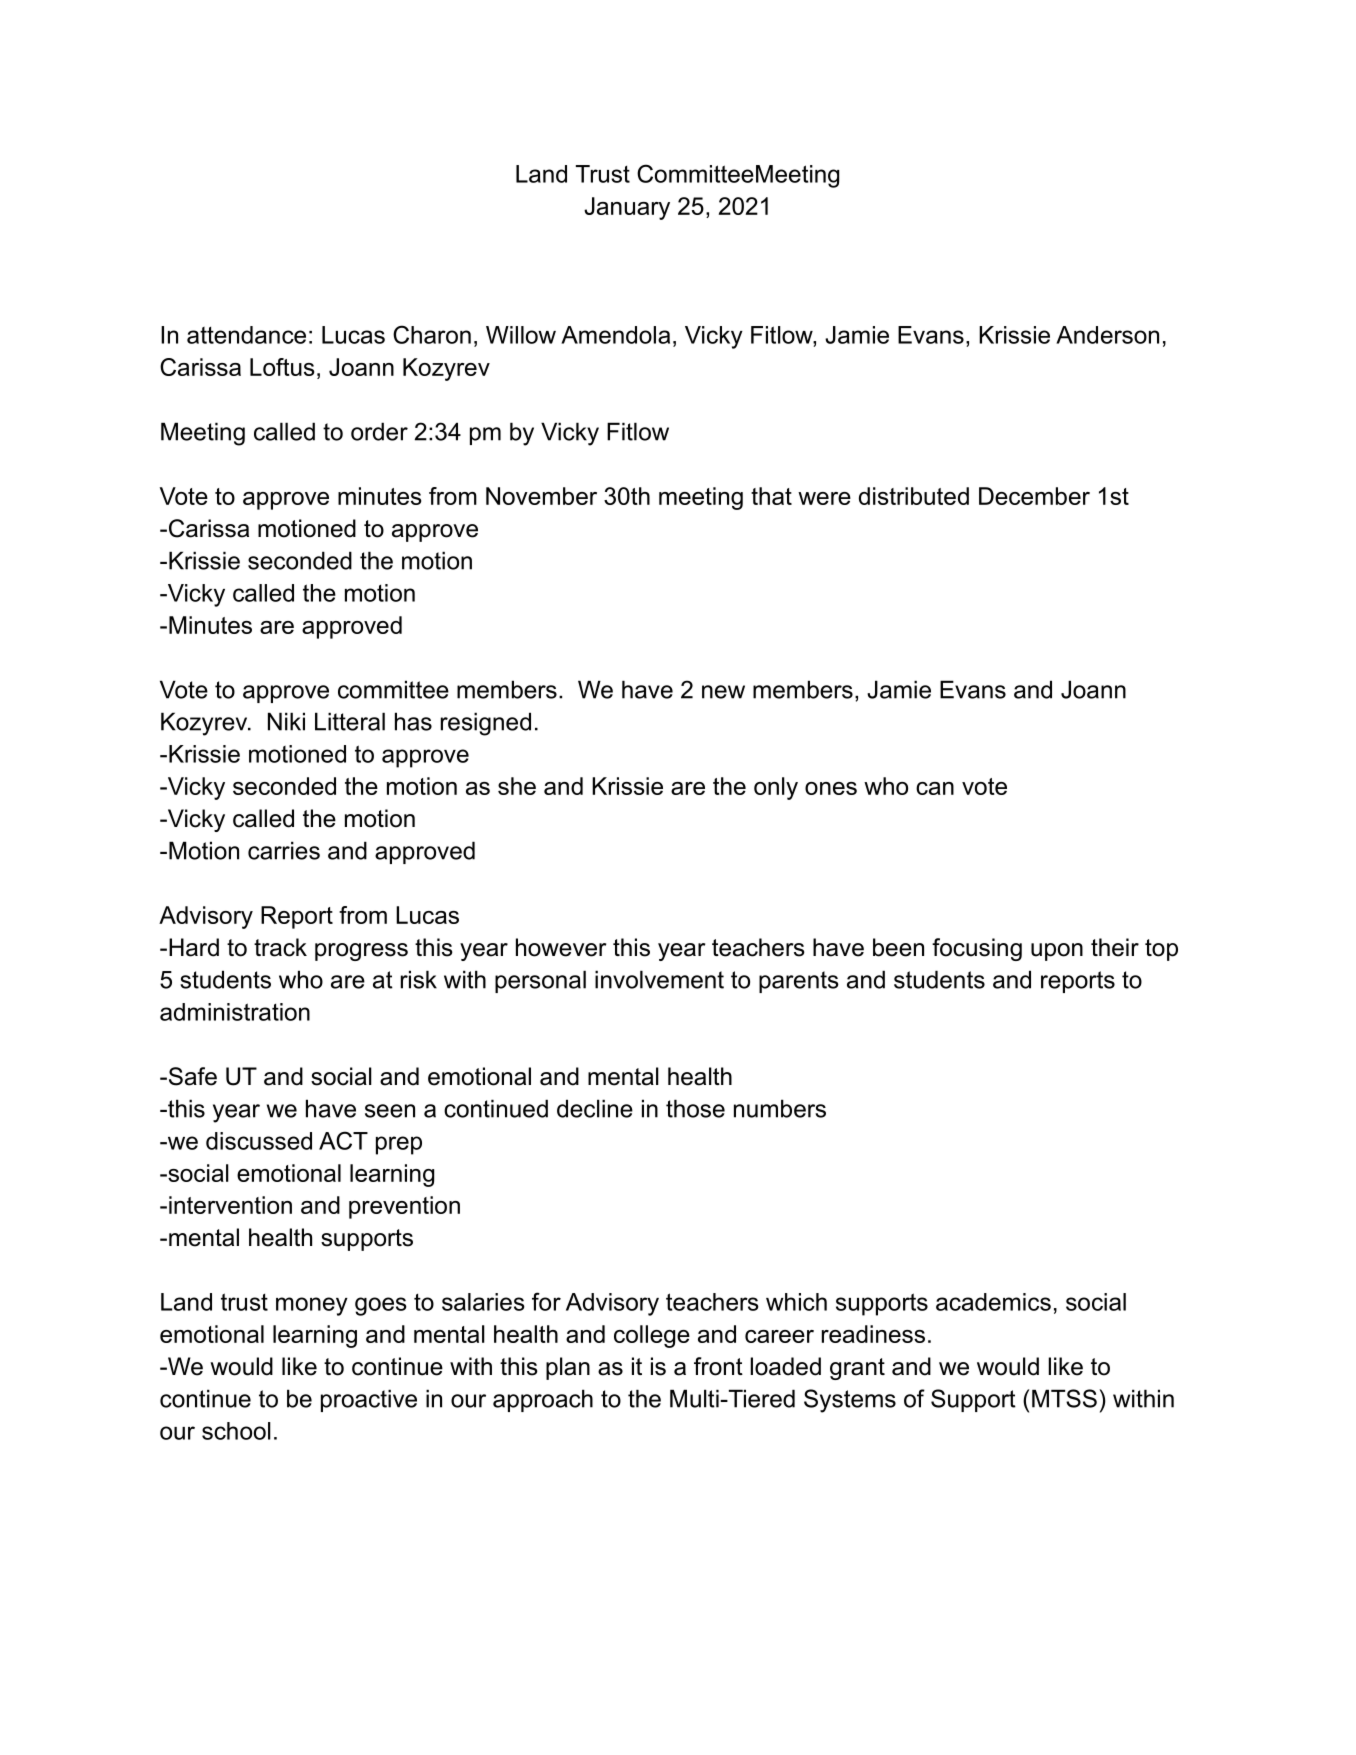  What do you see at coordinates (379, 431) in the screenshot?
I see `order` at bounding box center [379, 431].
